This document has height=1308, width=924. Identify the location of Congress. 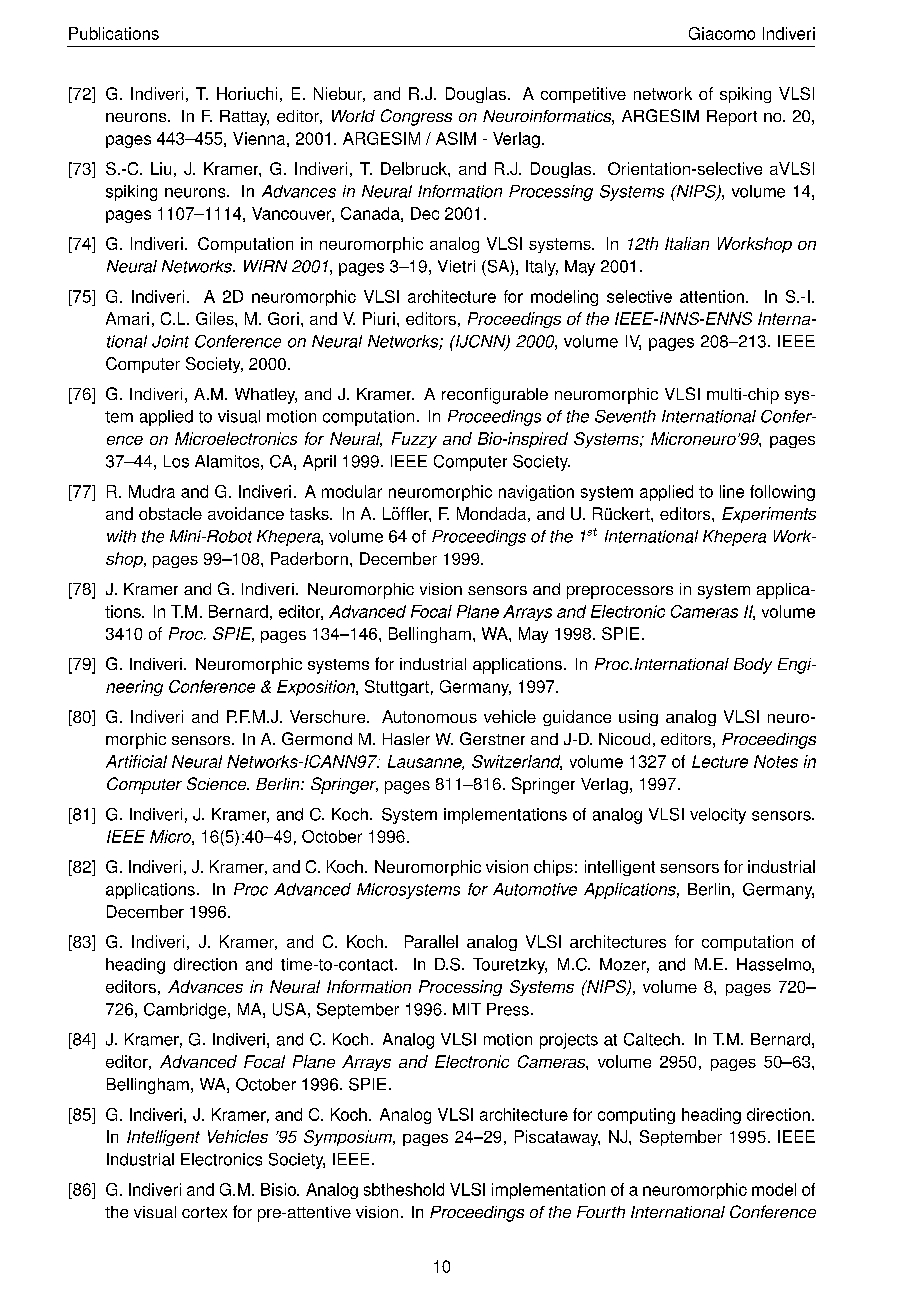
(416, 117).
